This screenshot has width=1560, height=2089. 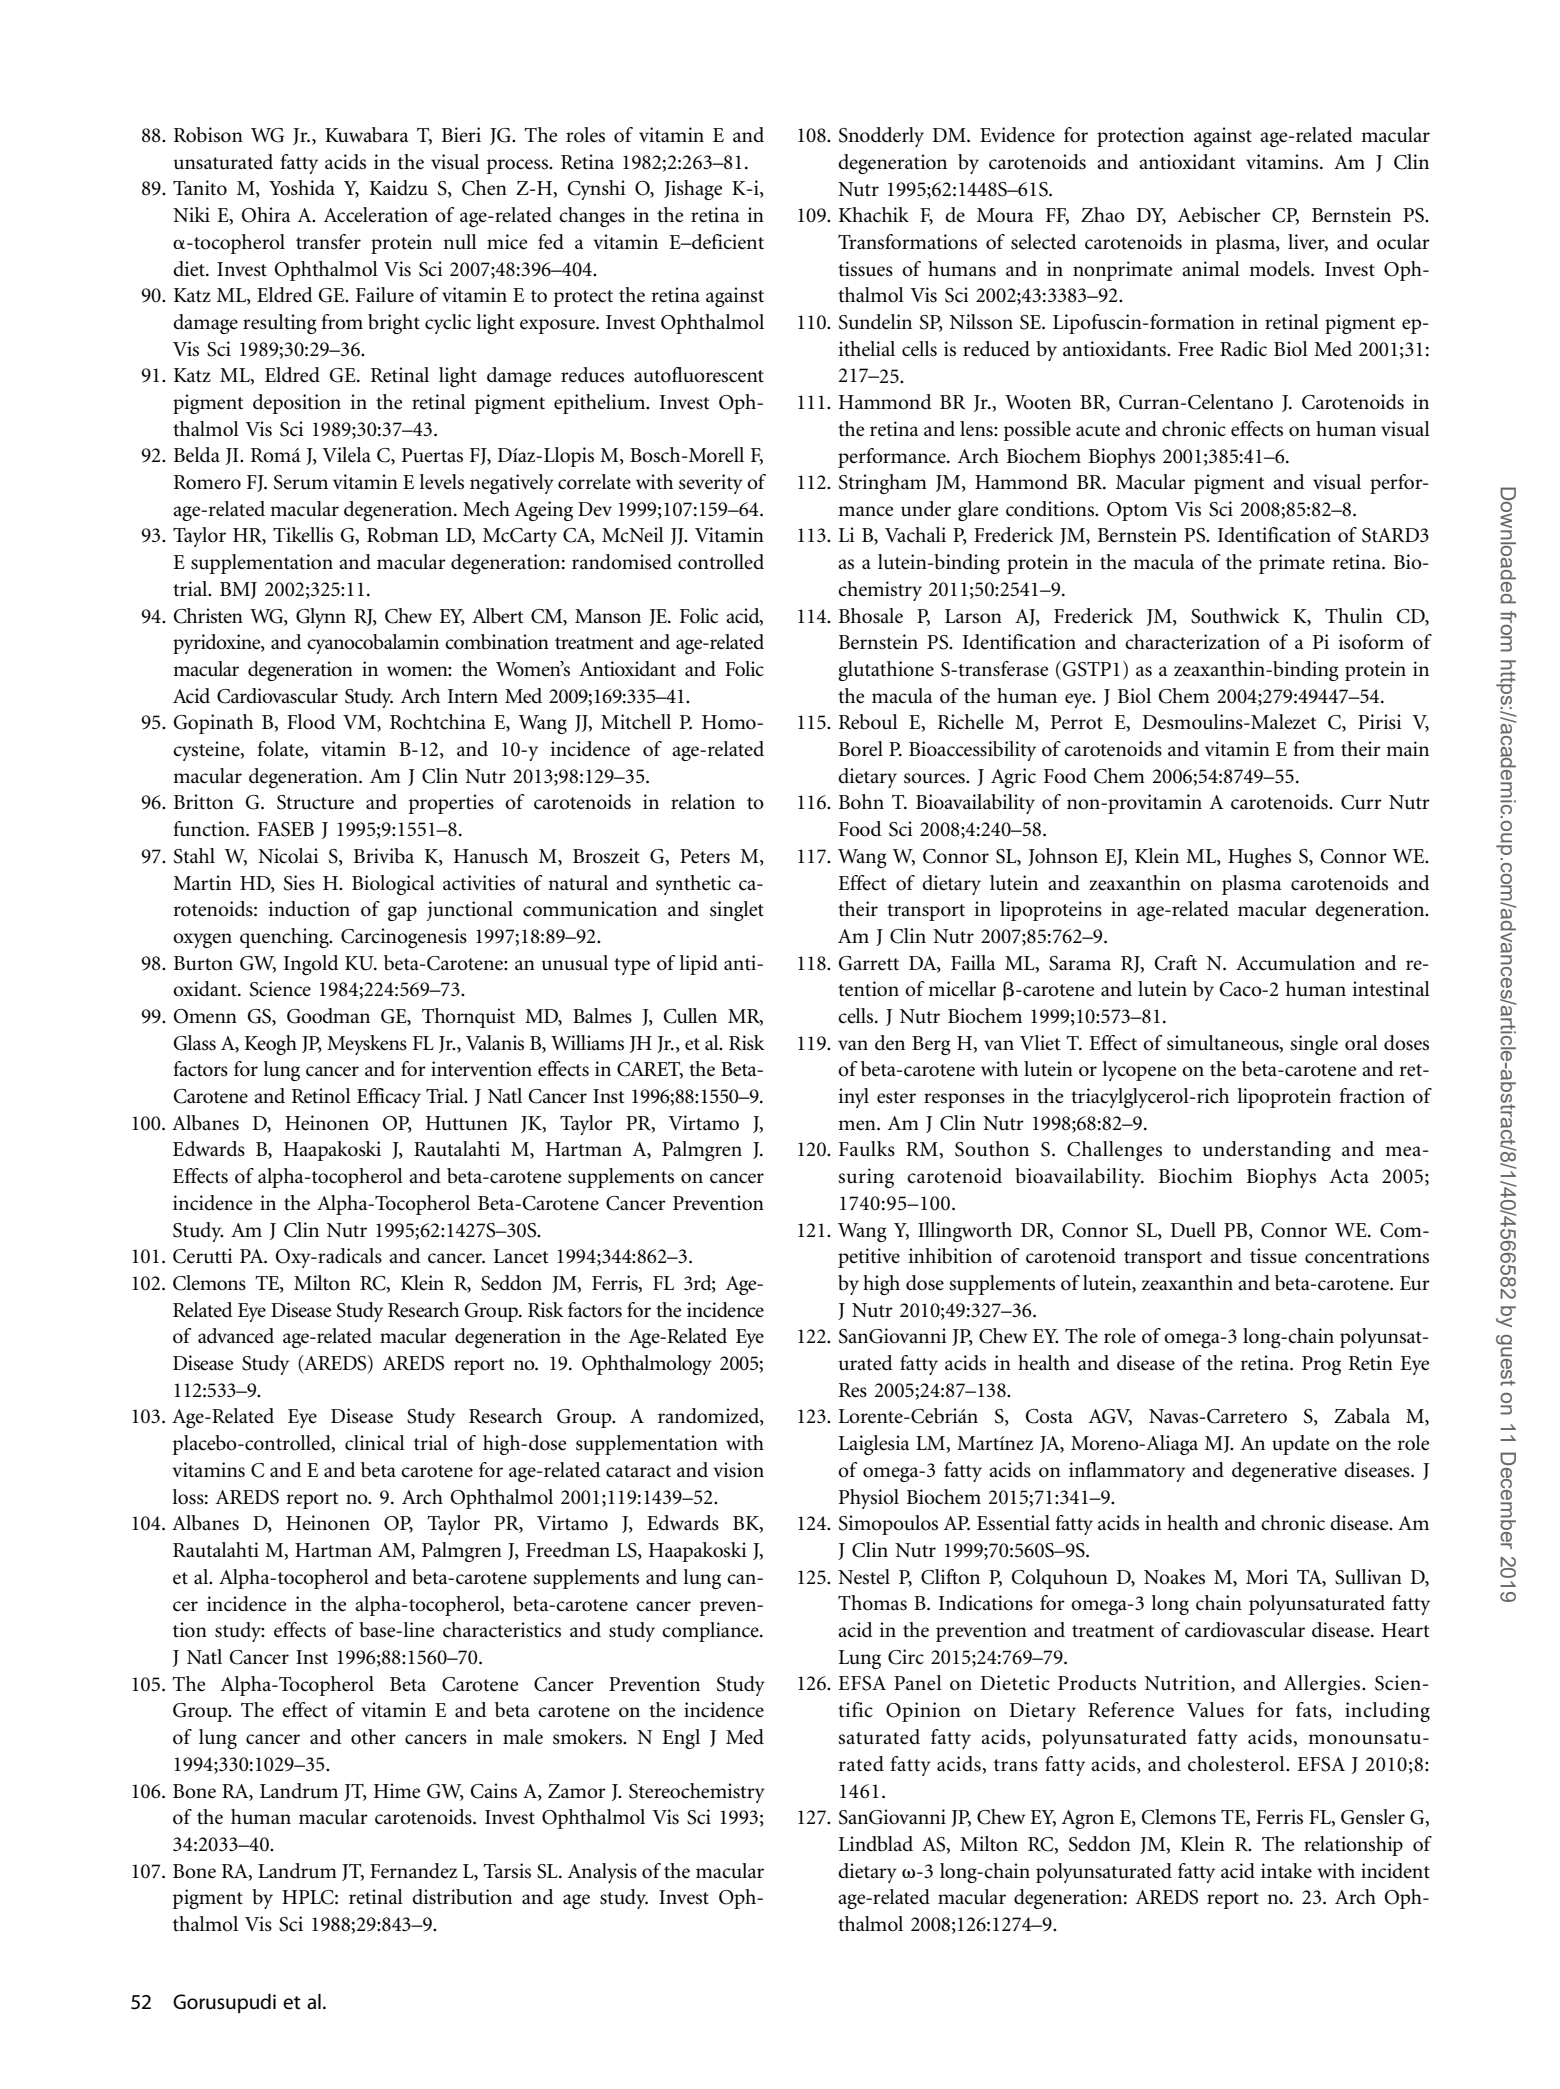 I want to click on glutathione, so click(x=886, y=671).
